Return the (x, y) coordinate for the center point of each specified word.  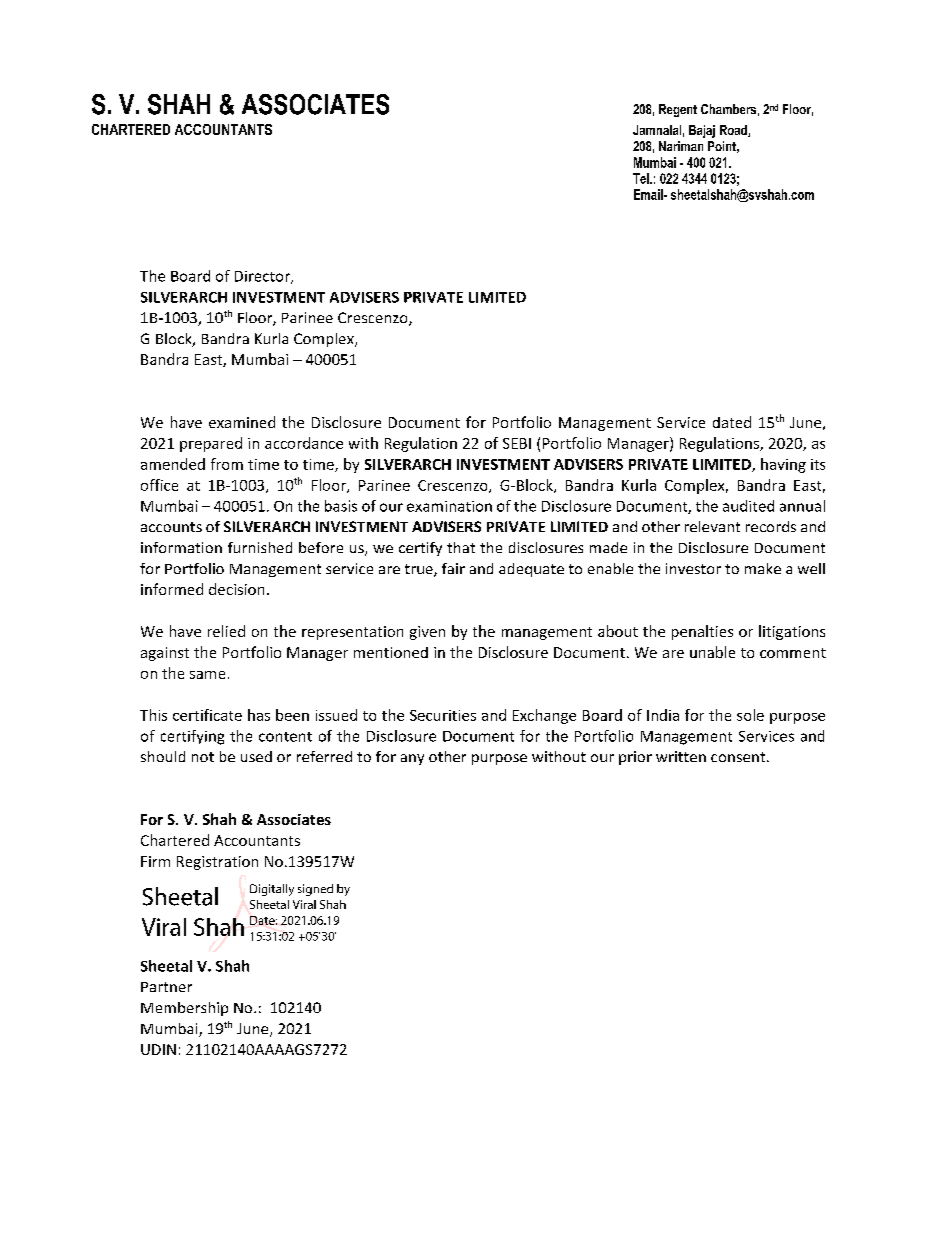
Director (263, 277)
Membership (184, 1009)
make (763, 568)
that (461, 547)
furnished (260, 547)
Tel (642, 178)
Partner (166, 987)
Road (734, 131)
